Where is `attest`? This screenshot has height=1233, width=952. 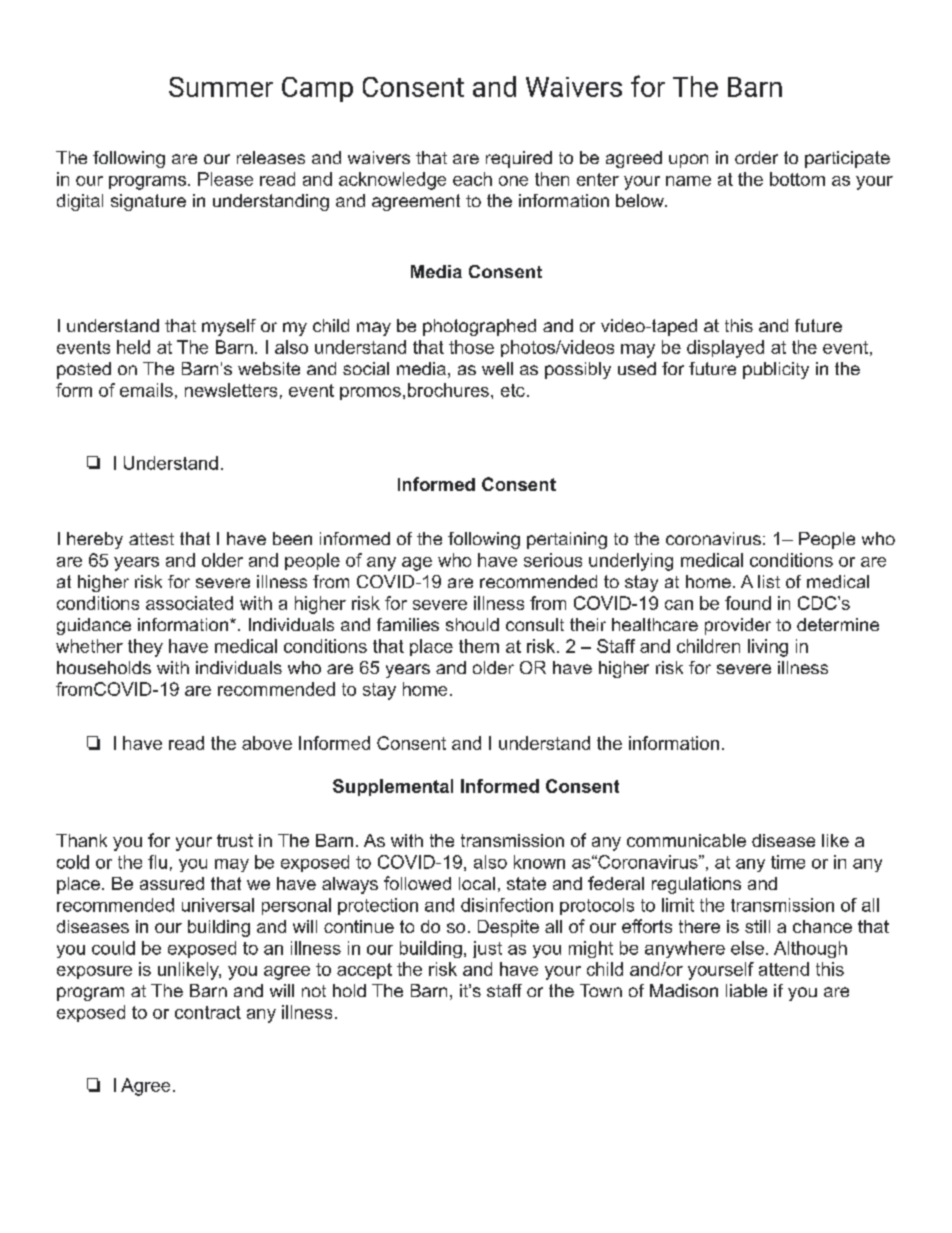 attest is located at coordinates (151, 539).
